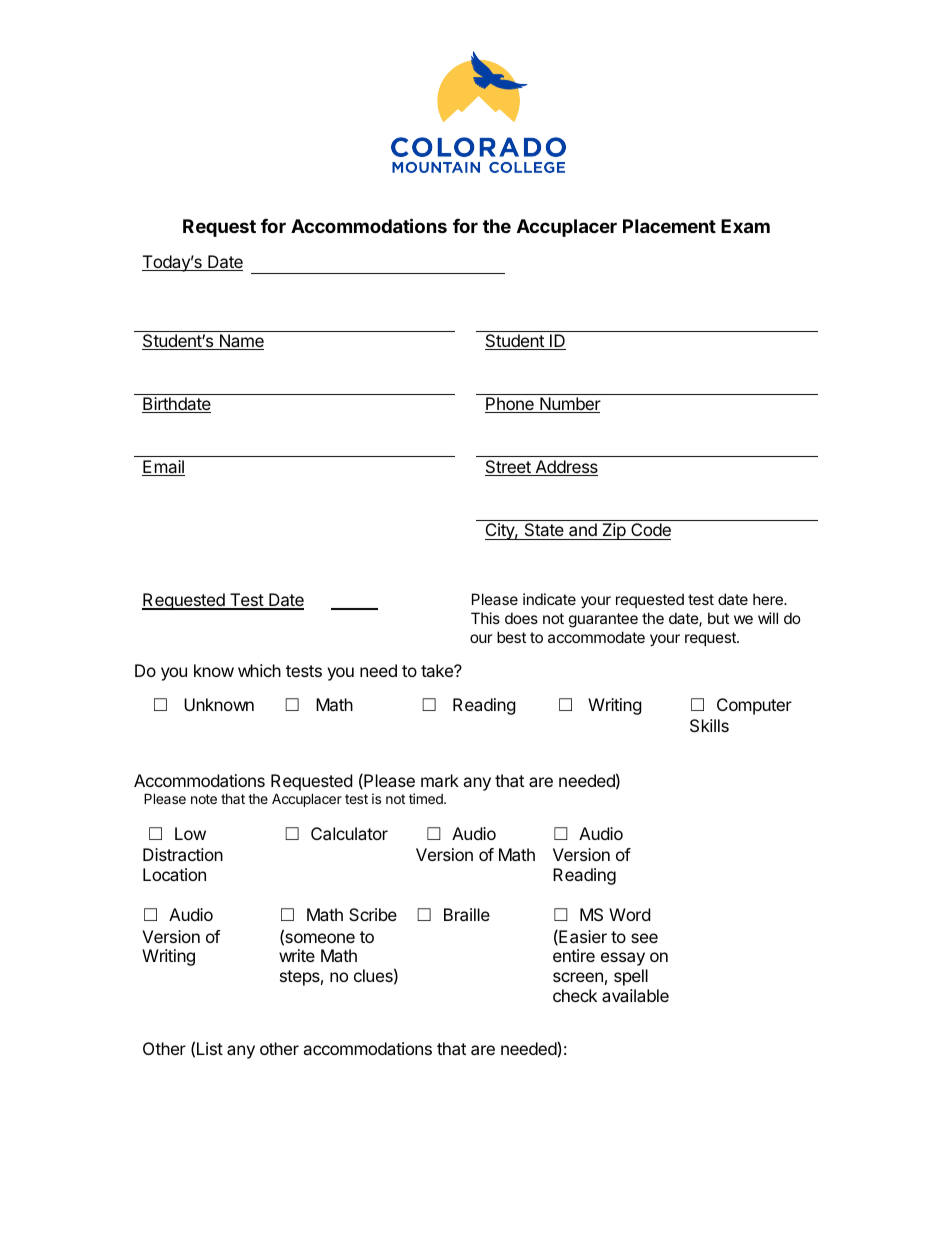 The height and width of the screenshot is (1233, 952). What do you see at coordinates (467, 914) in the screenshot?
I see `Braille` at bounding box center [467, 914].
